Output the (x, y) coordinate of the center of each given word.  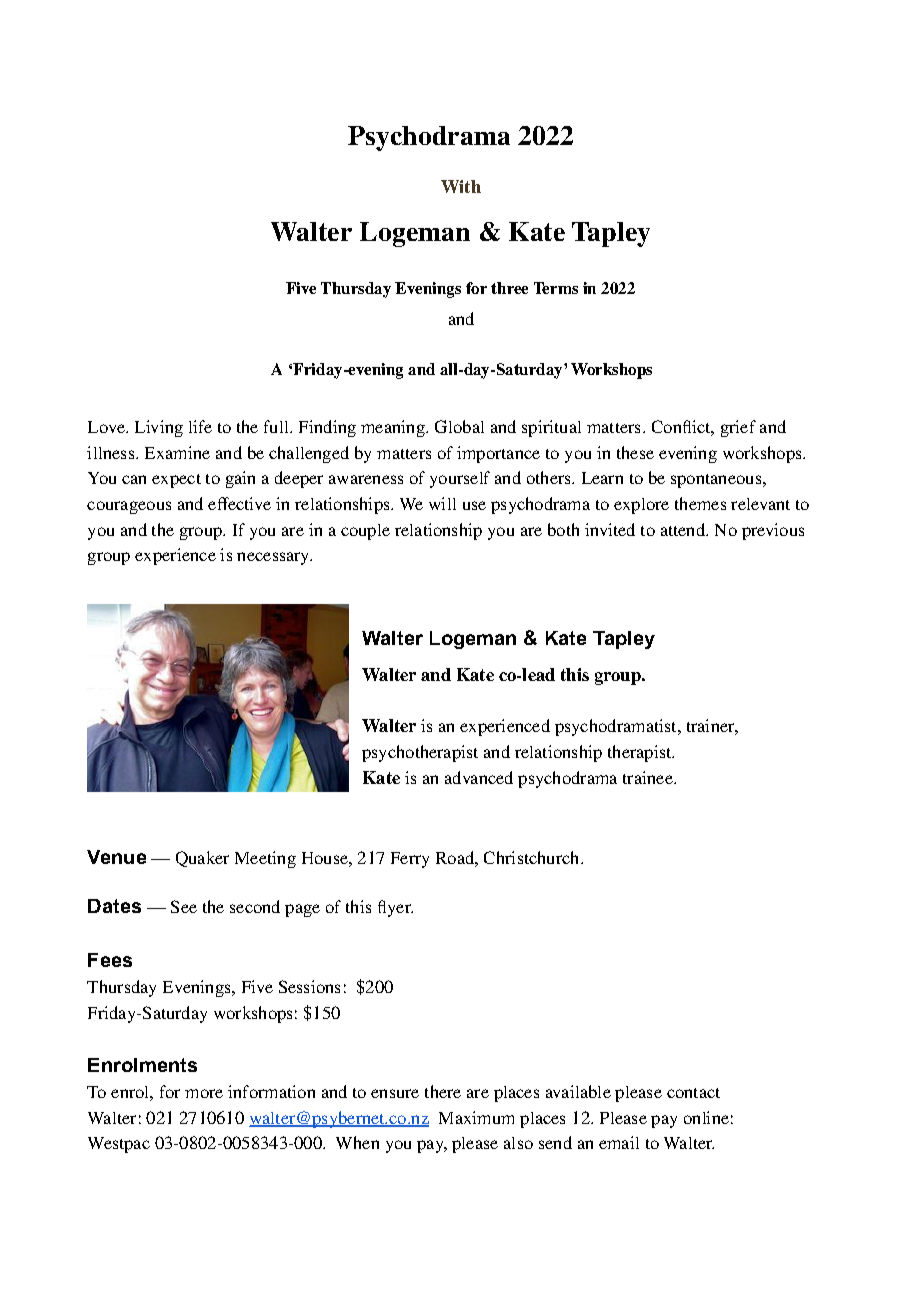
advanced (479, 777)
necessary (274, 558)
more (204, 1093)
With (461, 186)
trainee (649, 777)
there (443, 1091)
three (509, 288)
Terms (556, 288)
